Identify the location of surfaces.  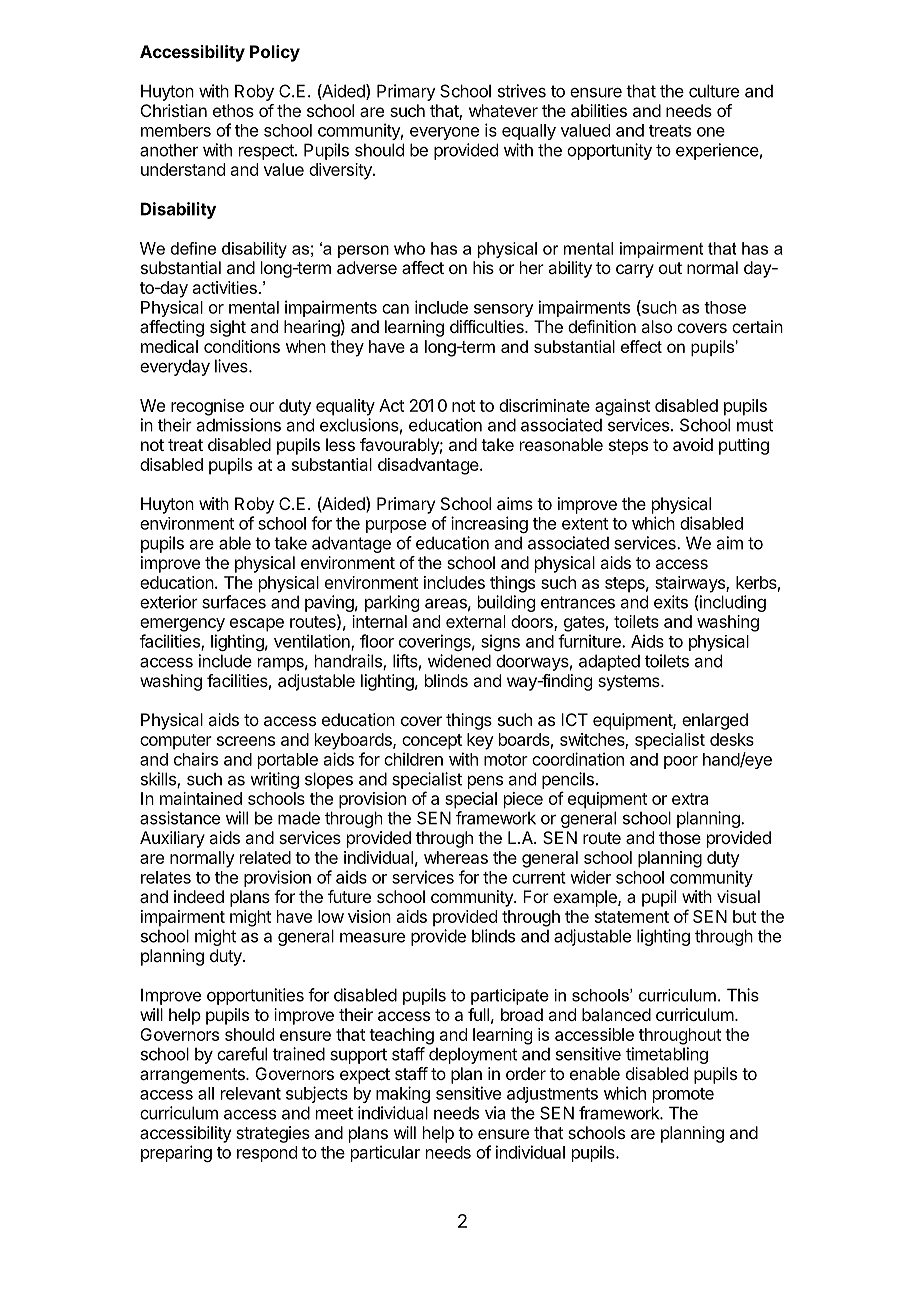
(234, 602).
